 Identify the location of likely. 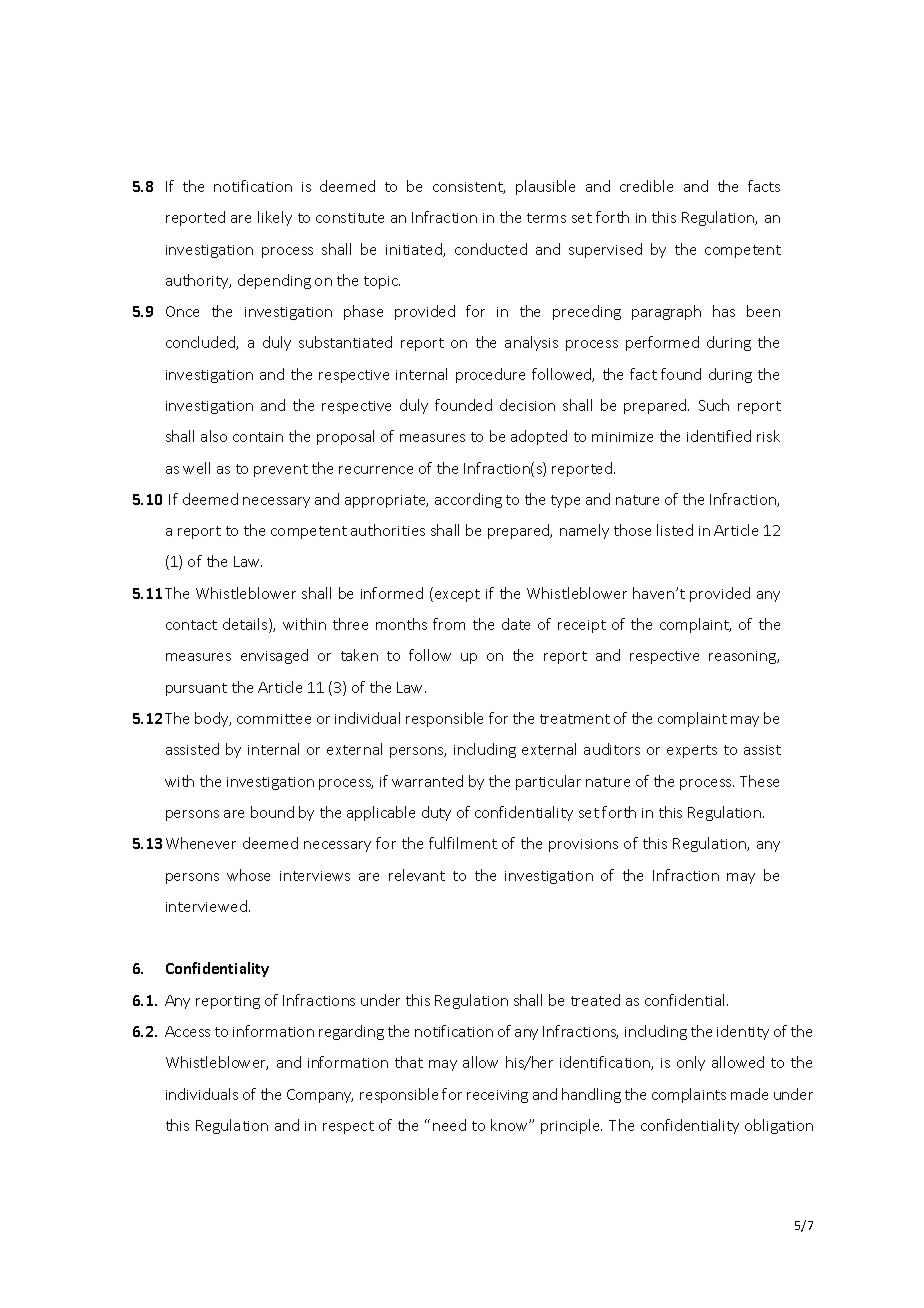
(275, 218).
